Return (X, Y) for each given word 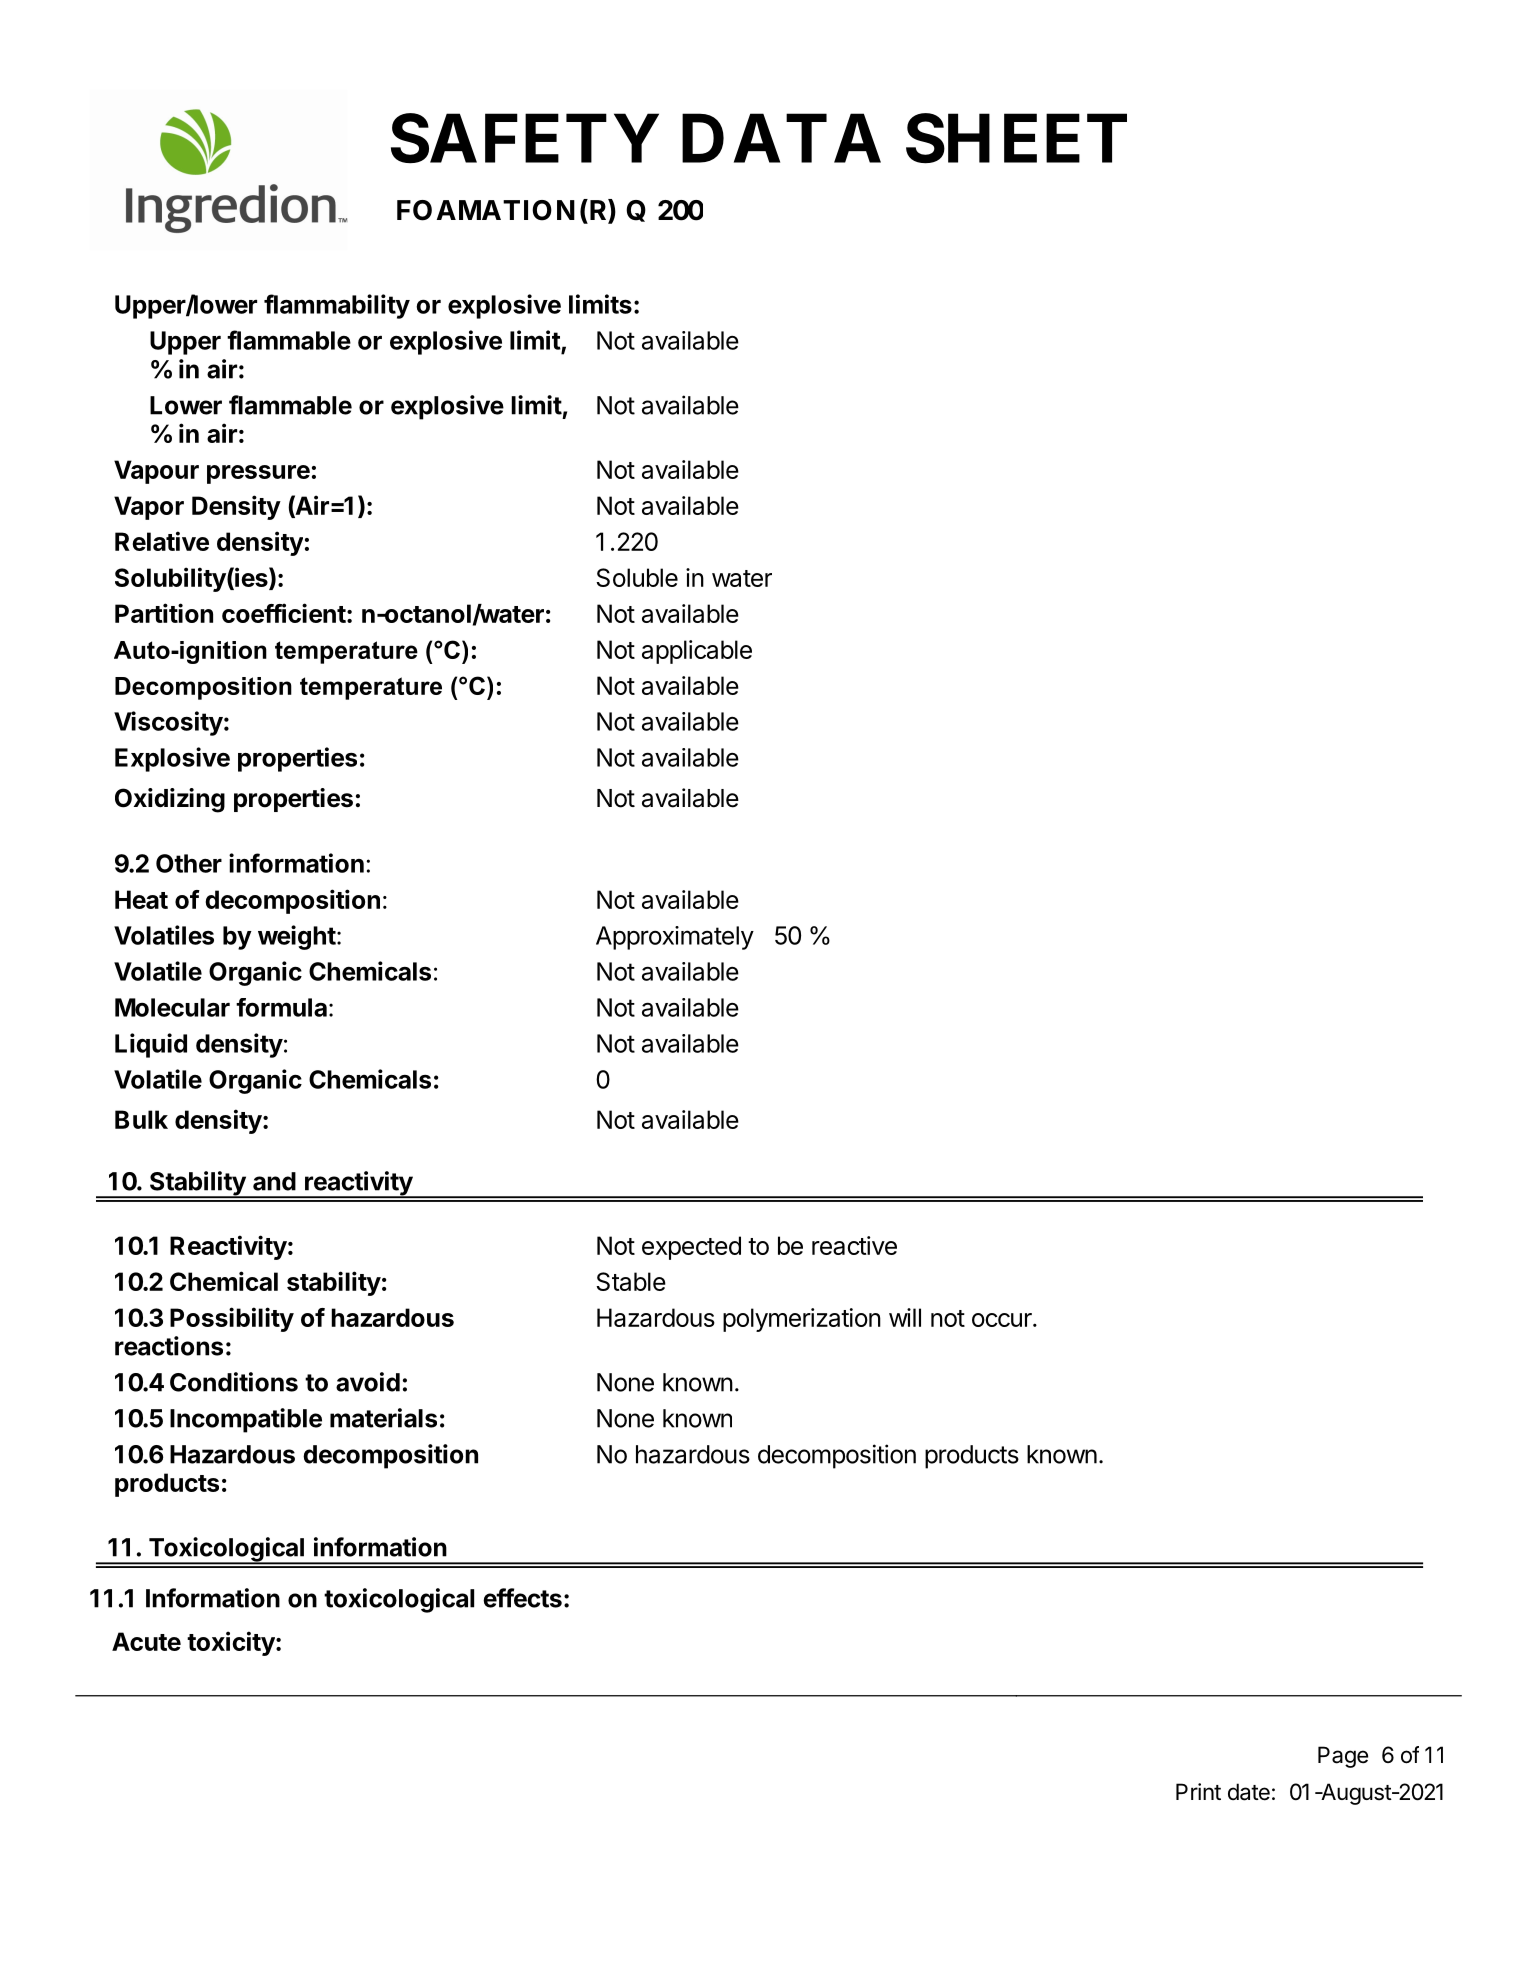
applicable (697, 652)
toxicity (231, 1643)
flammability (337, 306)
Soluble (637, 577)
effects (522, 1598)
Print (1198, 1791)
